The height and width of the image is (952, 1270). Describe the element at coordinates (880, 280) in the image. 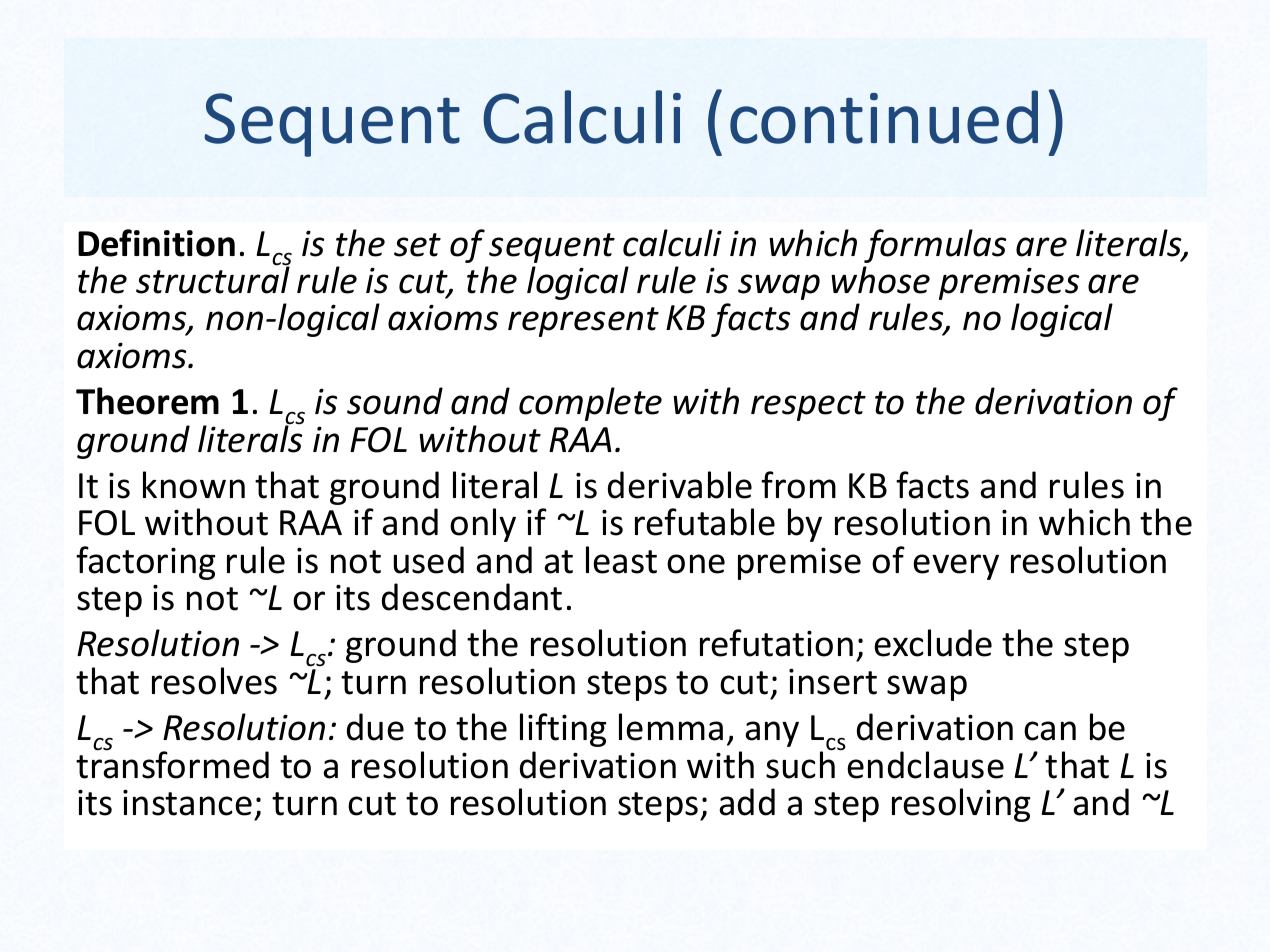

I see `whose` at that location.
